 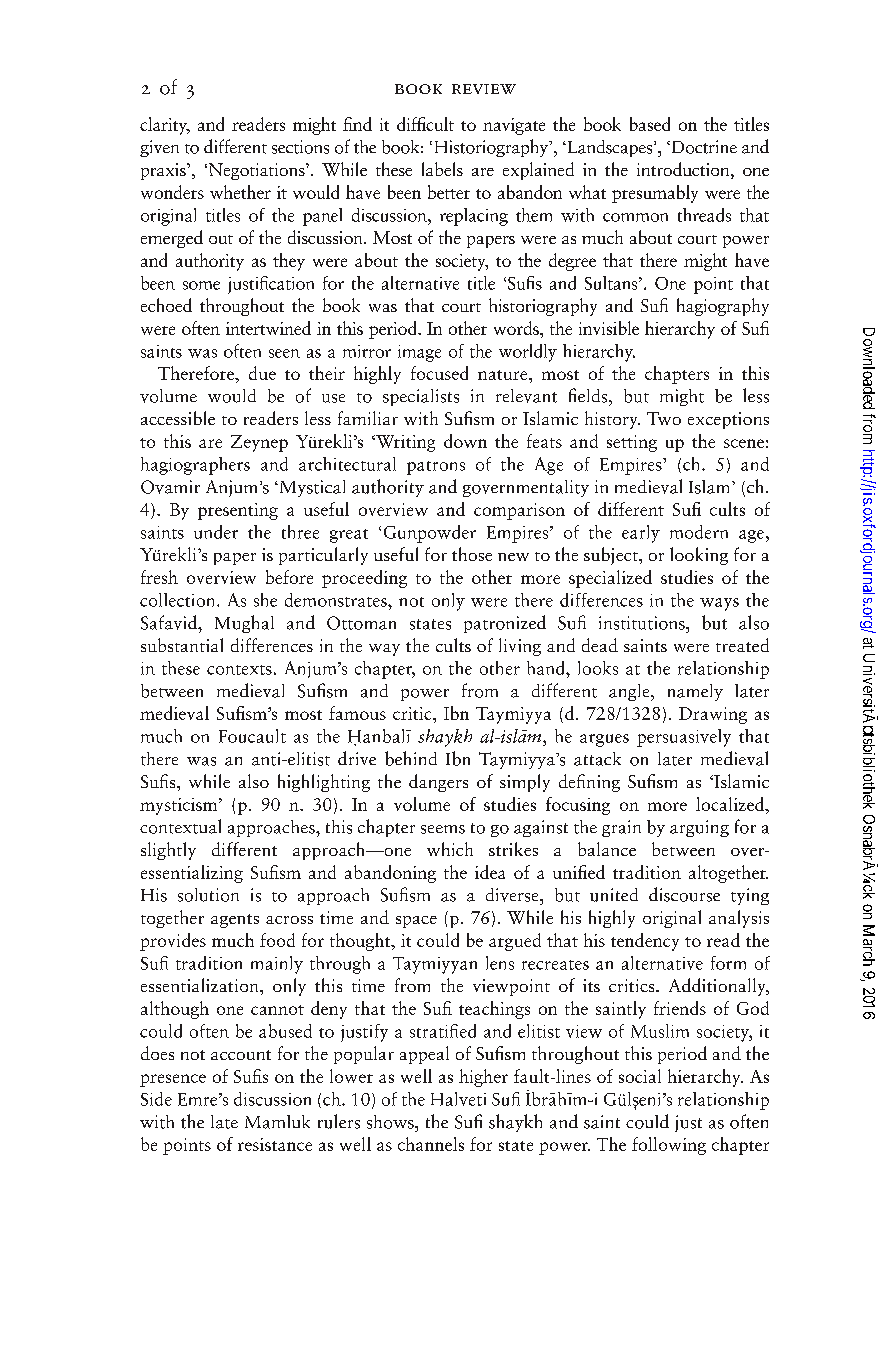 I want to click on labels, so click(x=442, y=169).
